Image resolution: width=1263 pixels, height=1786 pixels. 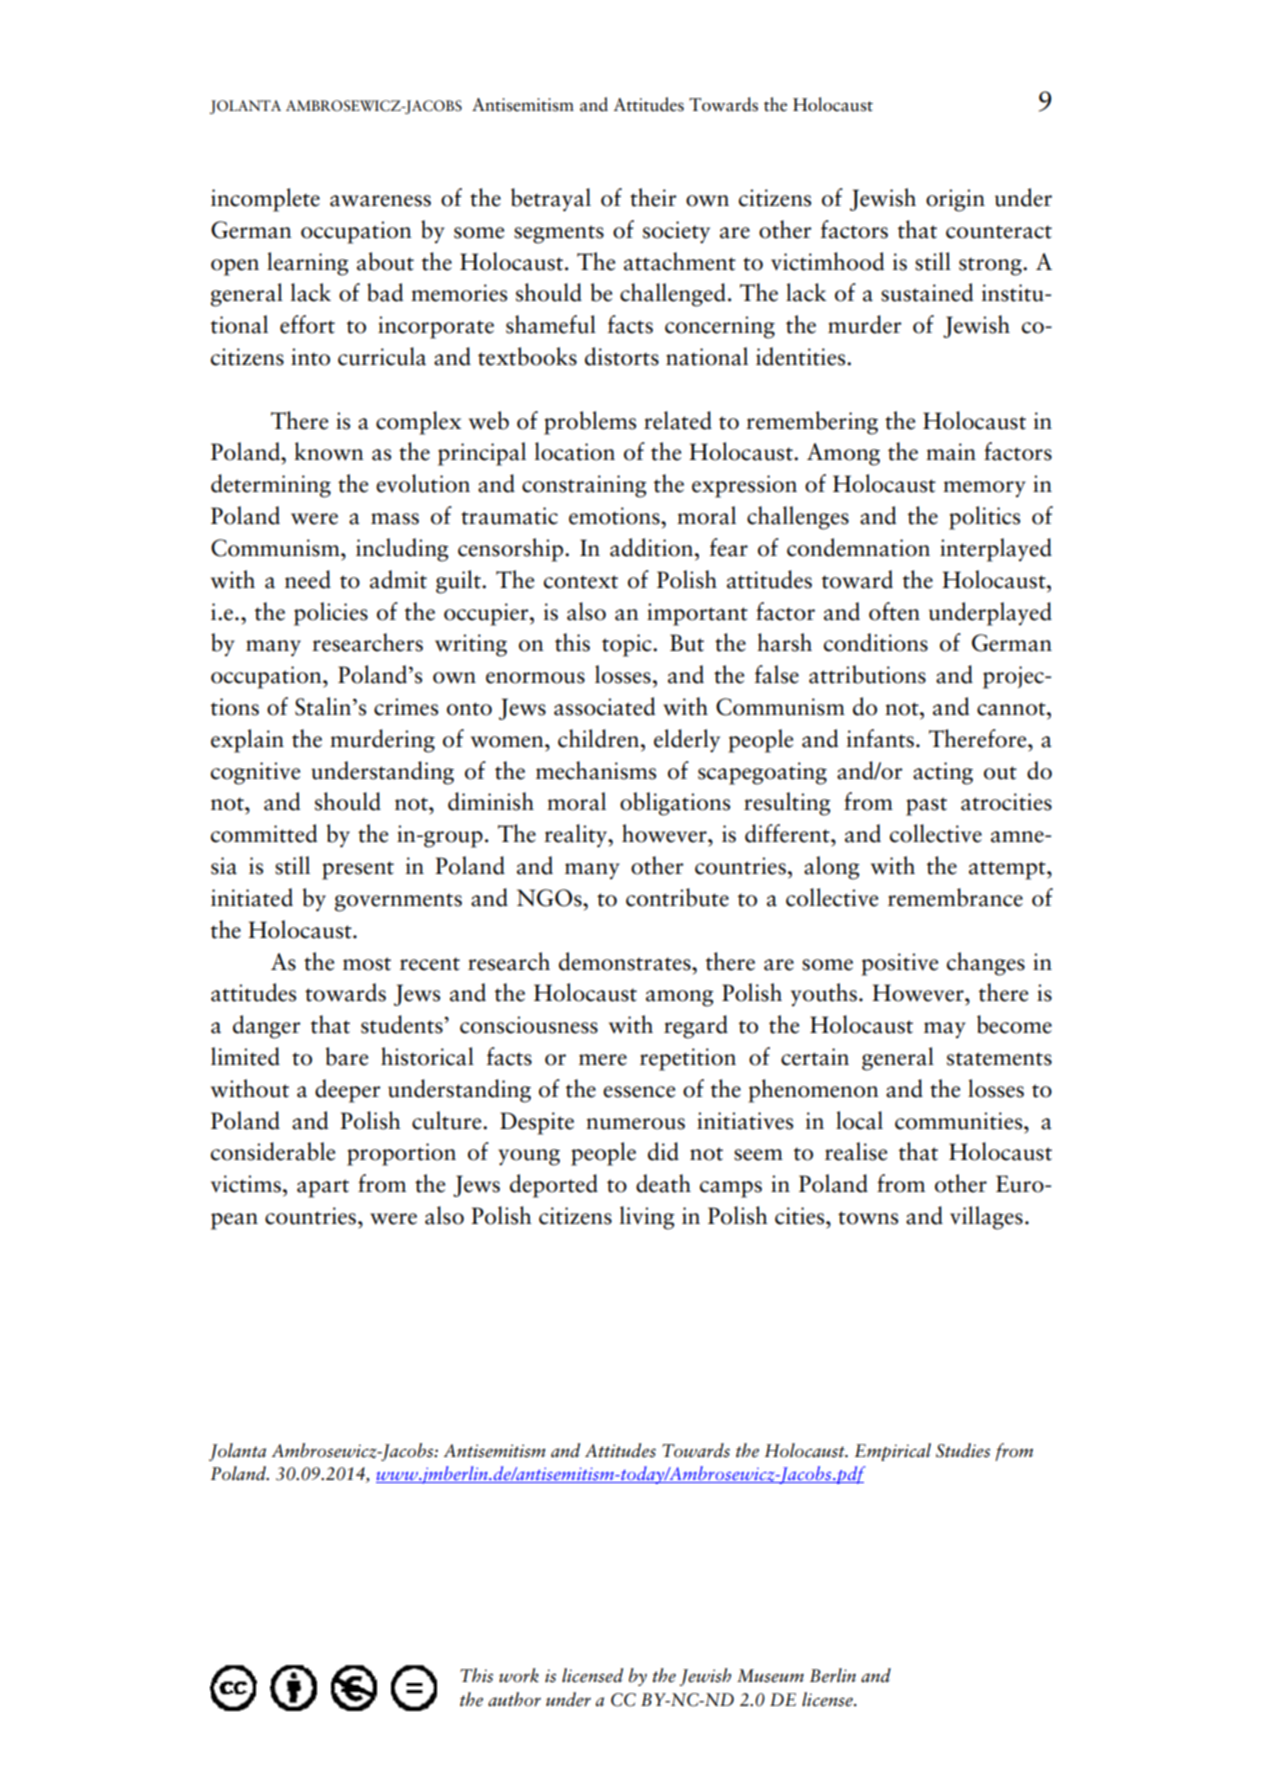 What do you see at coordinates (868, 1218) in the page?
I see `towns` at bounding box center [868, 1218].
